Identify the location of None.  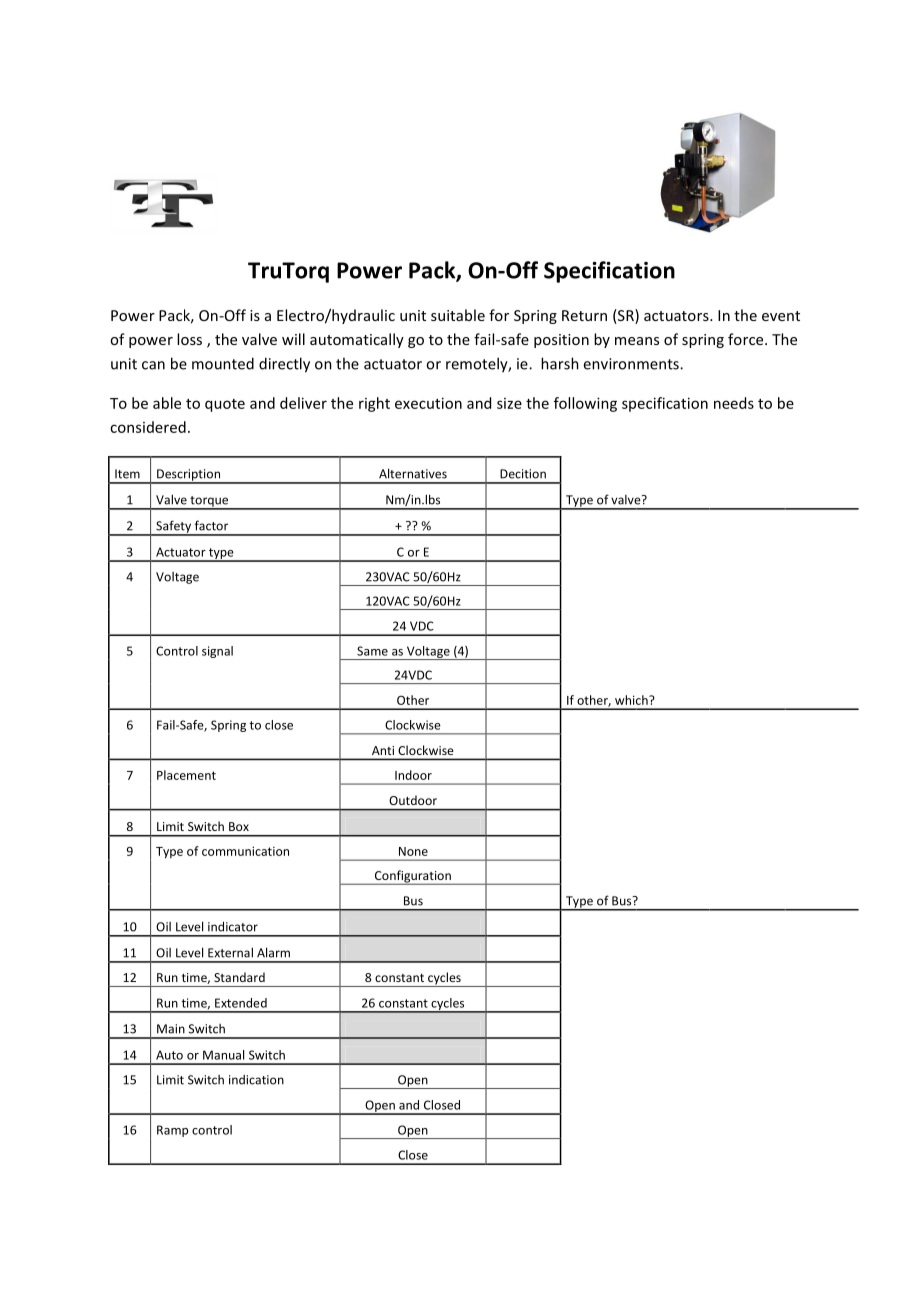
(413, 851).
